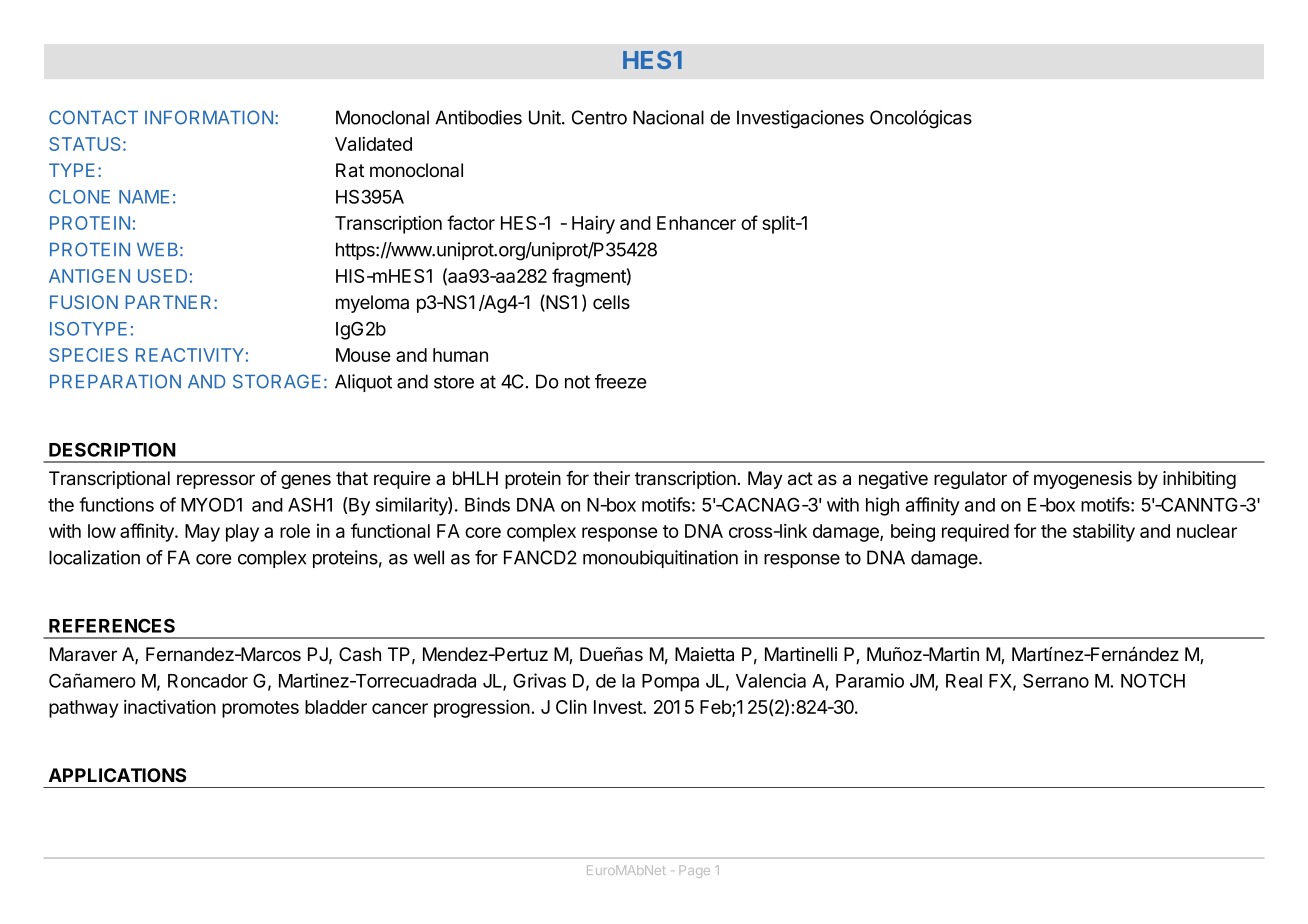 Image resolution: width=1308 pixels, height=924 pixels. What do you see at coordinates (696, 223) in the document?
I see `Enhancer` at bounding box center [696, 223].
